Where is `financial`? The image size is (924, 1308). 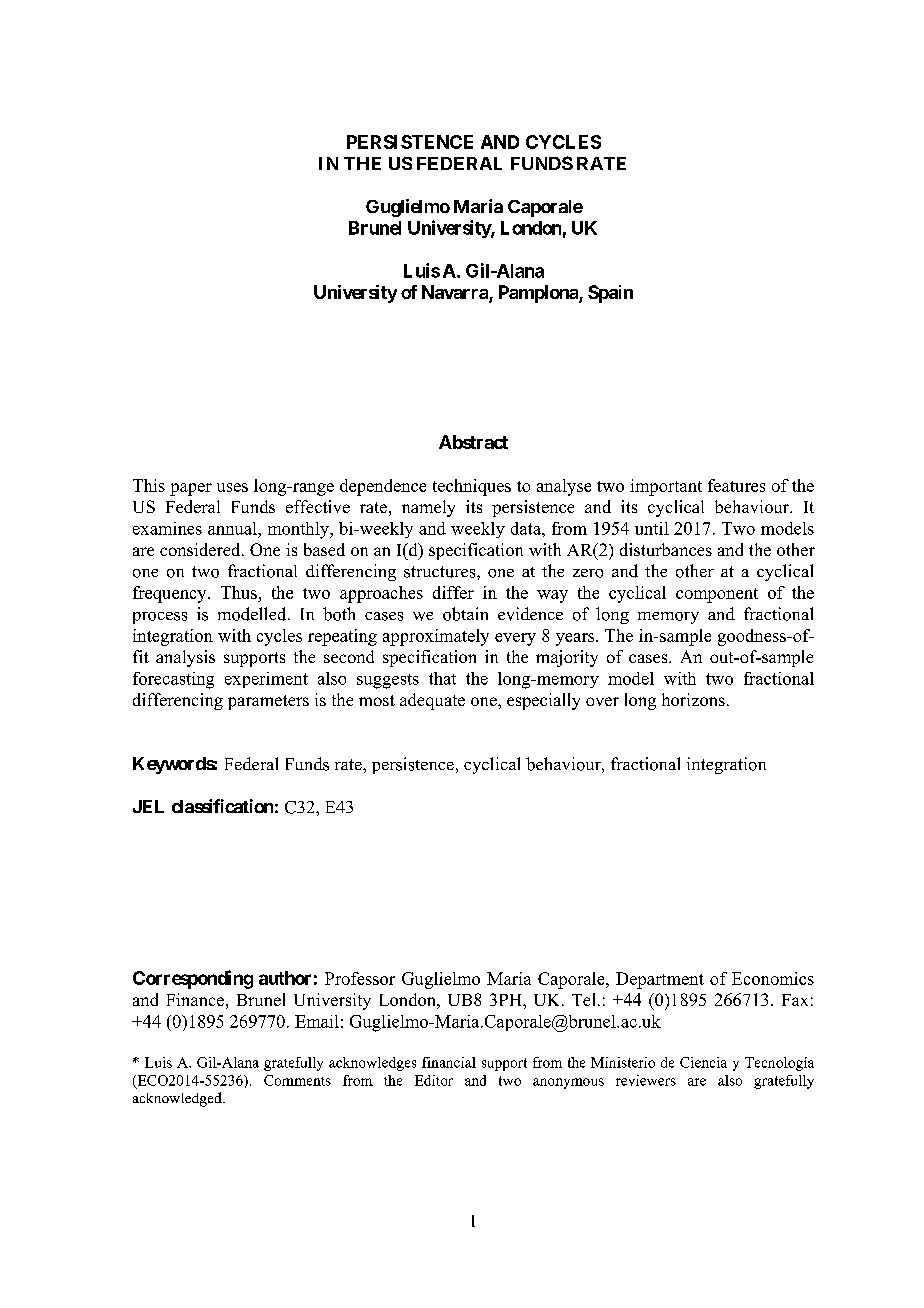
financial is located at coordinates (449, 1062).
